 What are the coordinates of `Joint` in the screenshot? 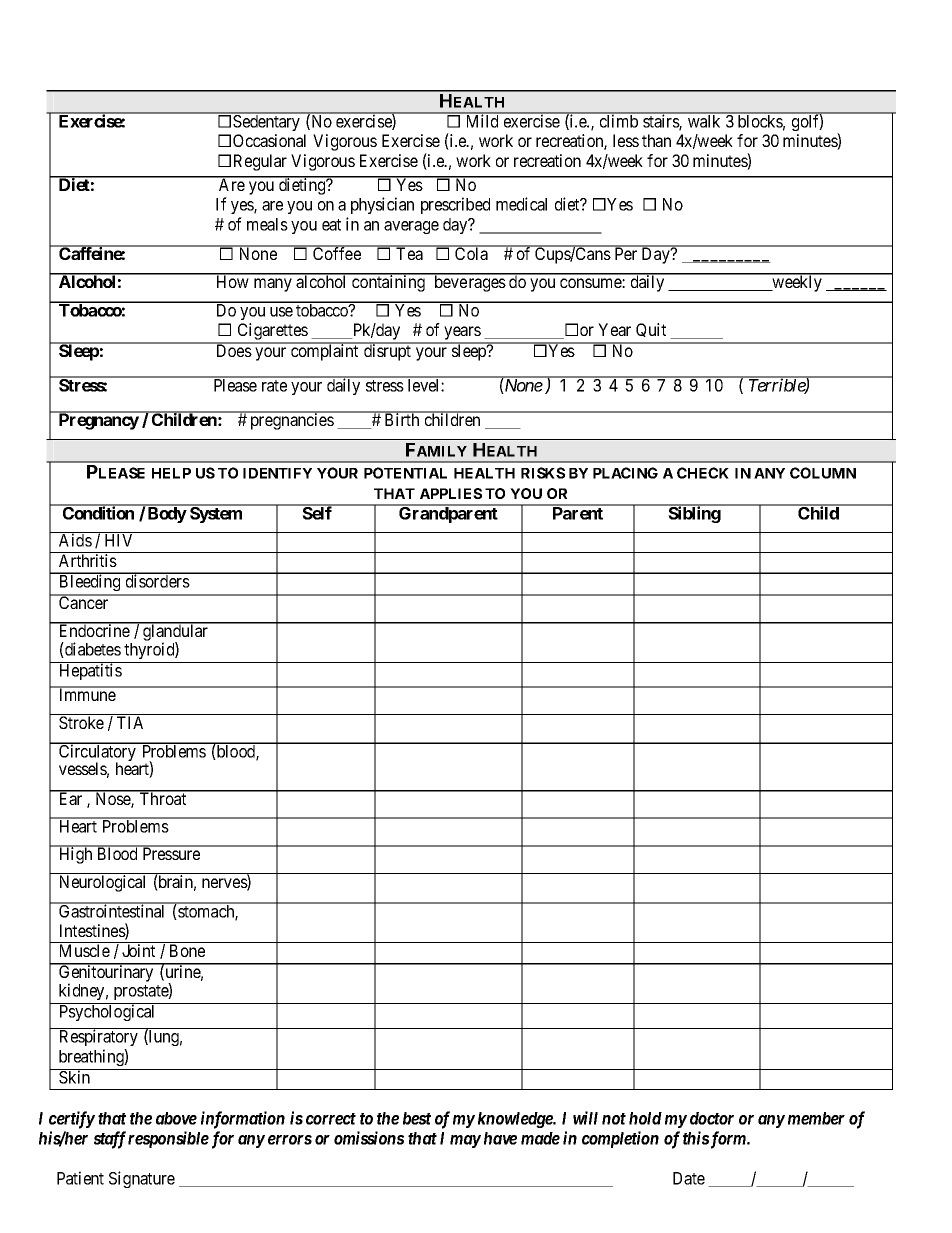 It's located at (138, 950).
